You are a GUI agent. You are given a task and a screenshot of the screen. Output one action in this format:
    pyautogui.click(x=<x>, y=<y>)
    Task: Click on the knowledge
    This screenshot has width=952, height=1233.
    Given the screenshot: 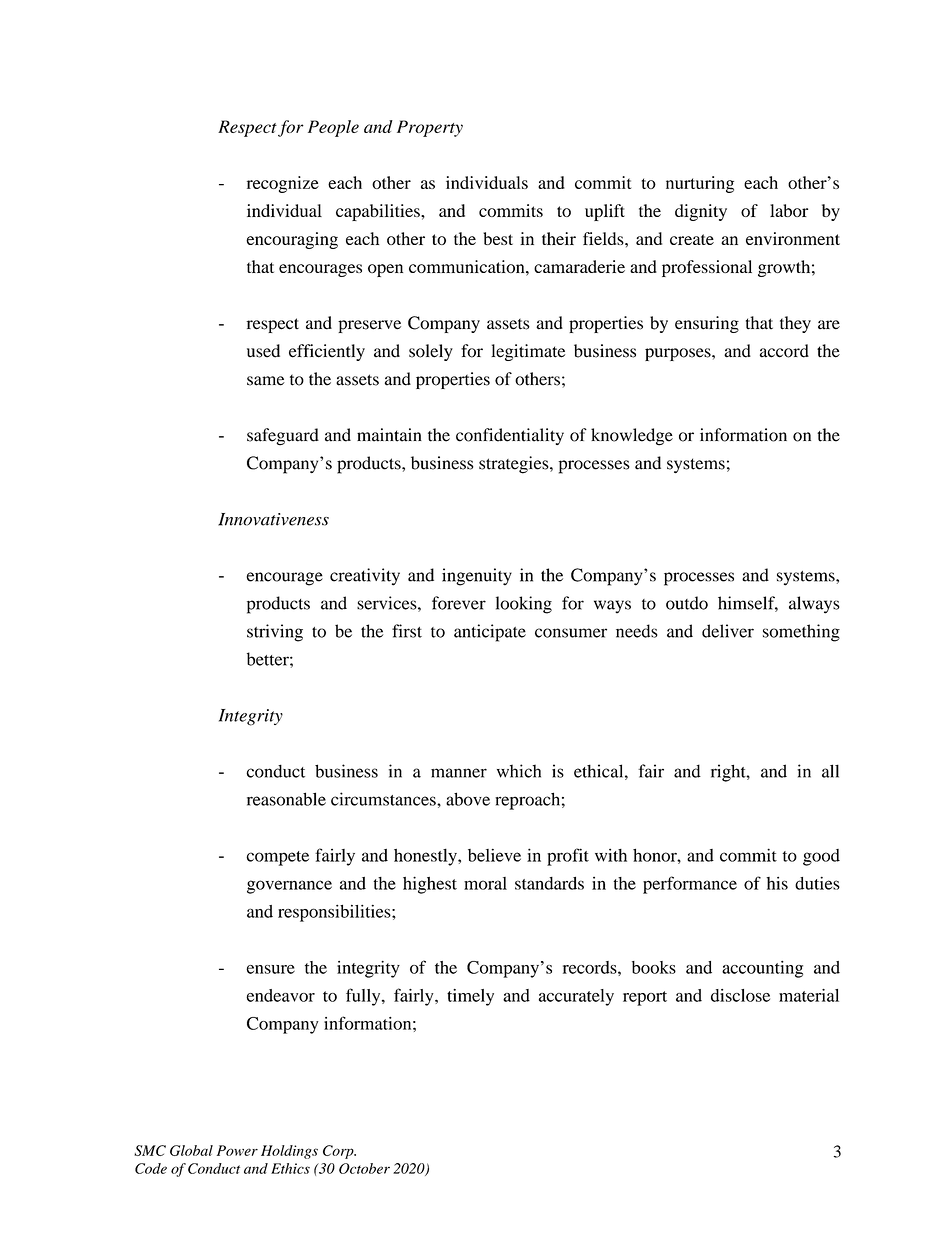 What is the action you would take?
    pyautogui.click(x=632, y=437)
